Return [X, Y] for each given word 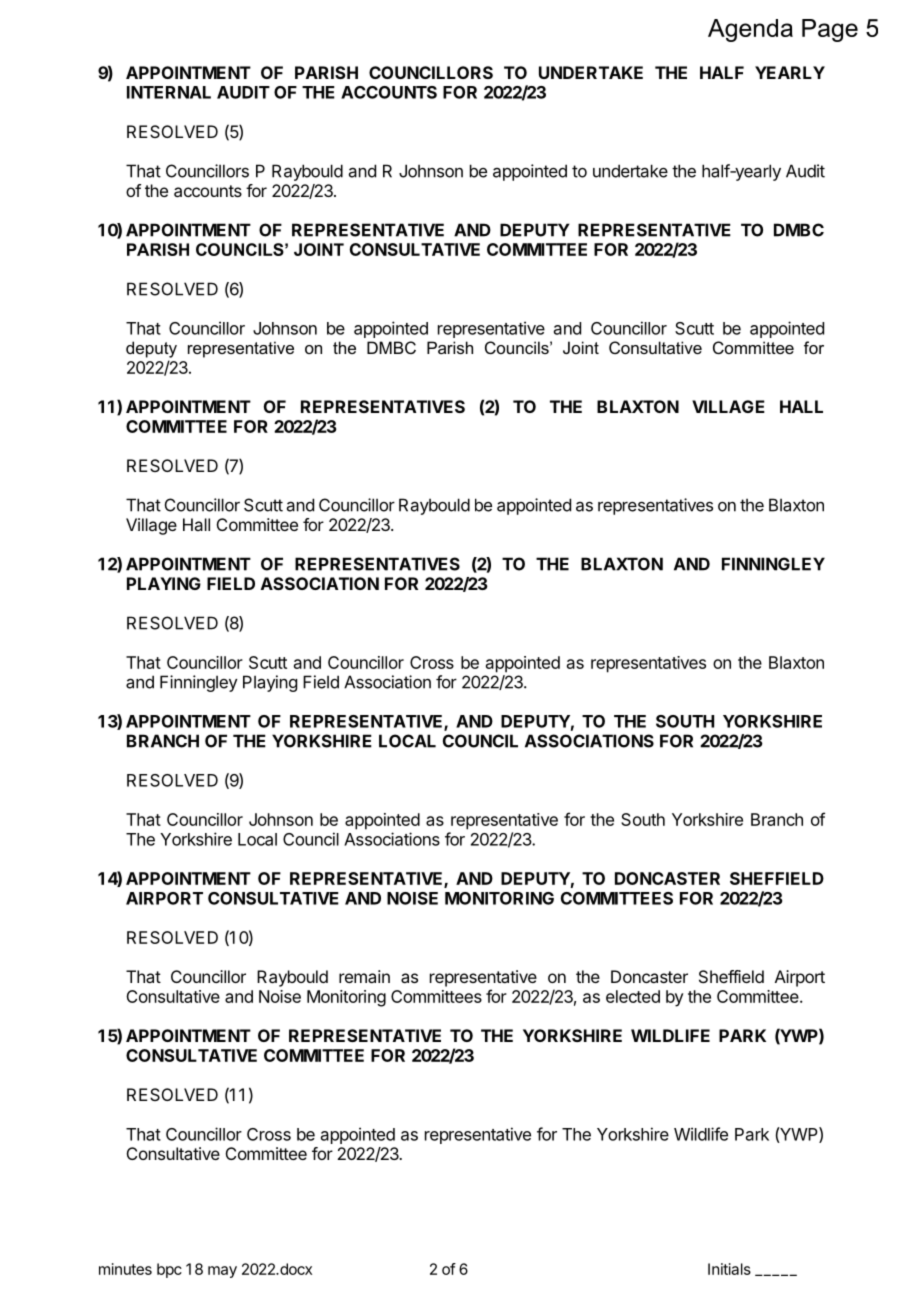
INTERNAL [169, 92]
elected [633, 996]
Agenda [750, 30]
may [222, 1272]
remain [364, 976]
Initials [729, 1269]
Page [830, 30]
